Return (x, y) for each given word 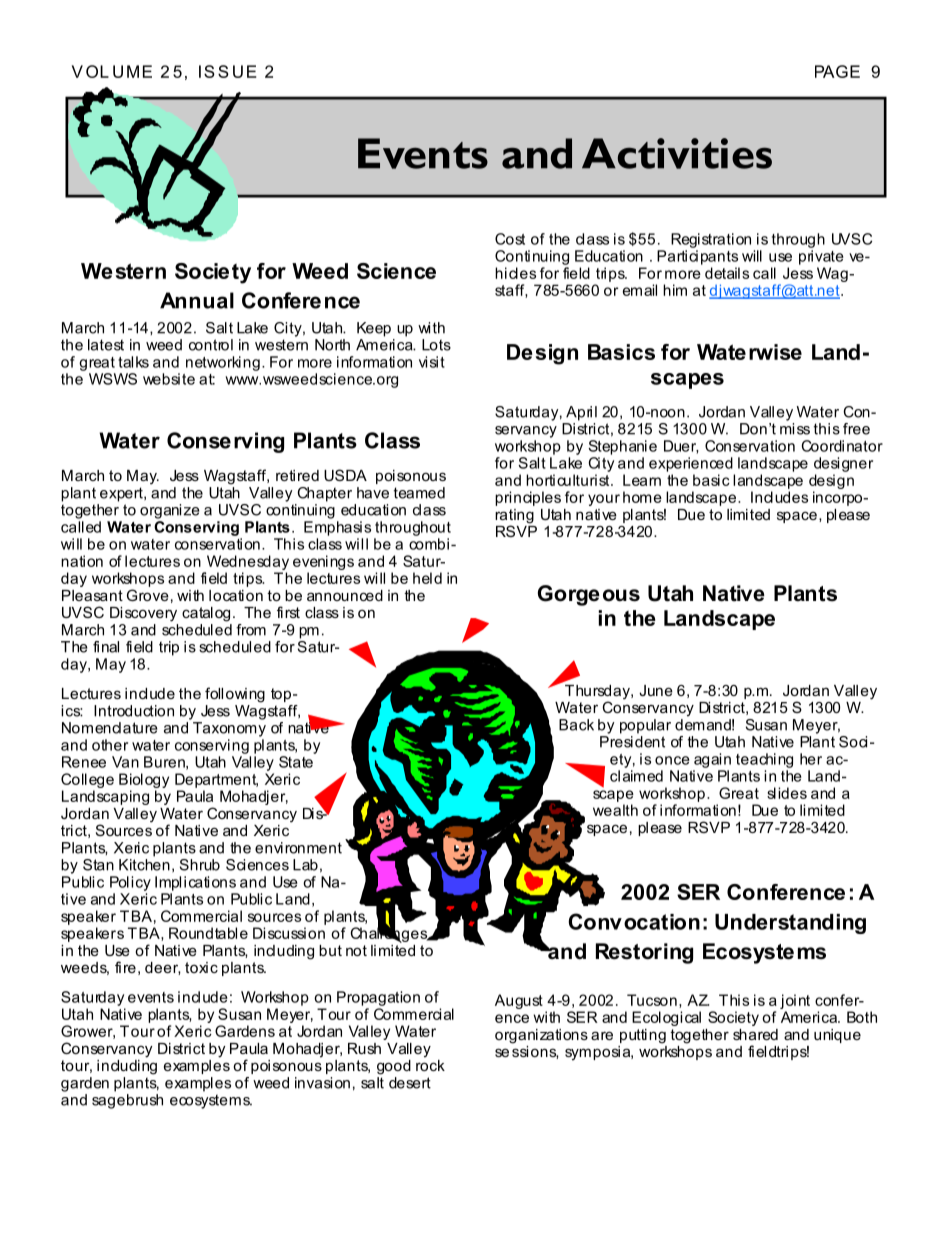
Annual (197, 300)
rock (430, 1064)
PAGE (837, 71)
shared (755, 1034)
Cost (510, 239)
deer (162, 968)
